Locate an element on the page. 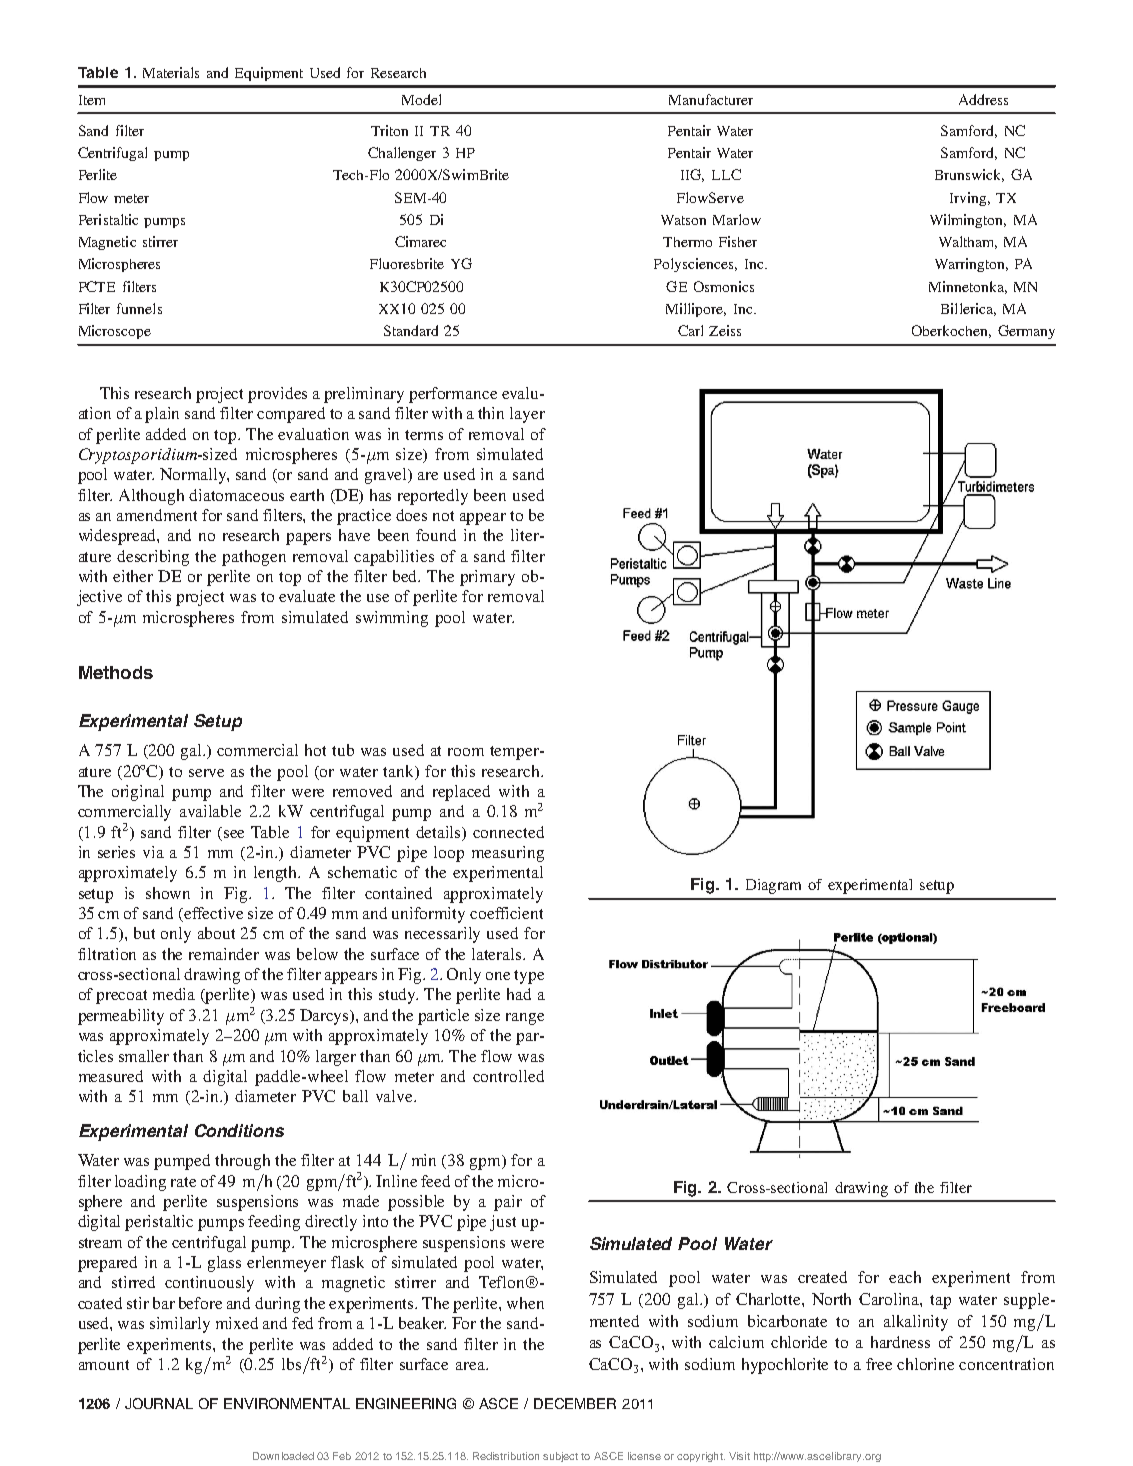 The width and height of the page is (1133, 1466). Model is located at coordinates (421, 99).
